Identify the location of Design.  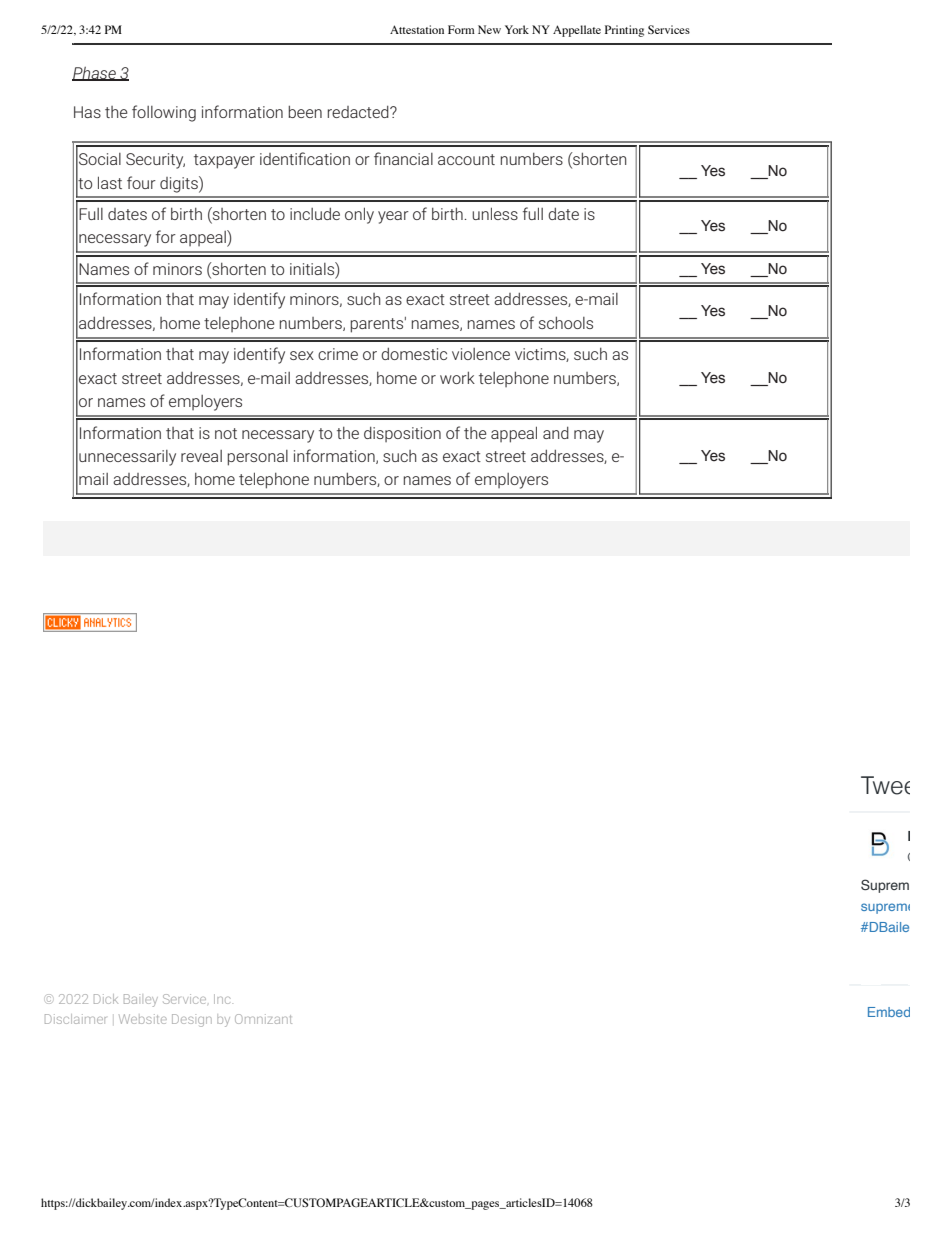
(192, 1020).
